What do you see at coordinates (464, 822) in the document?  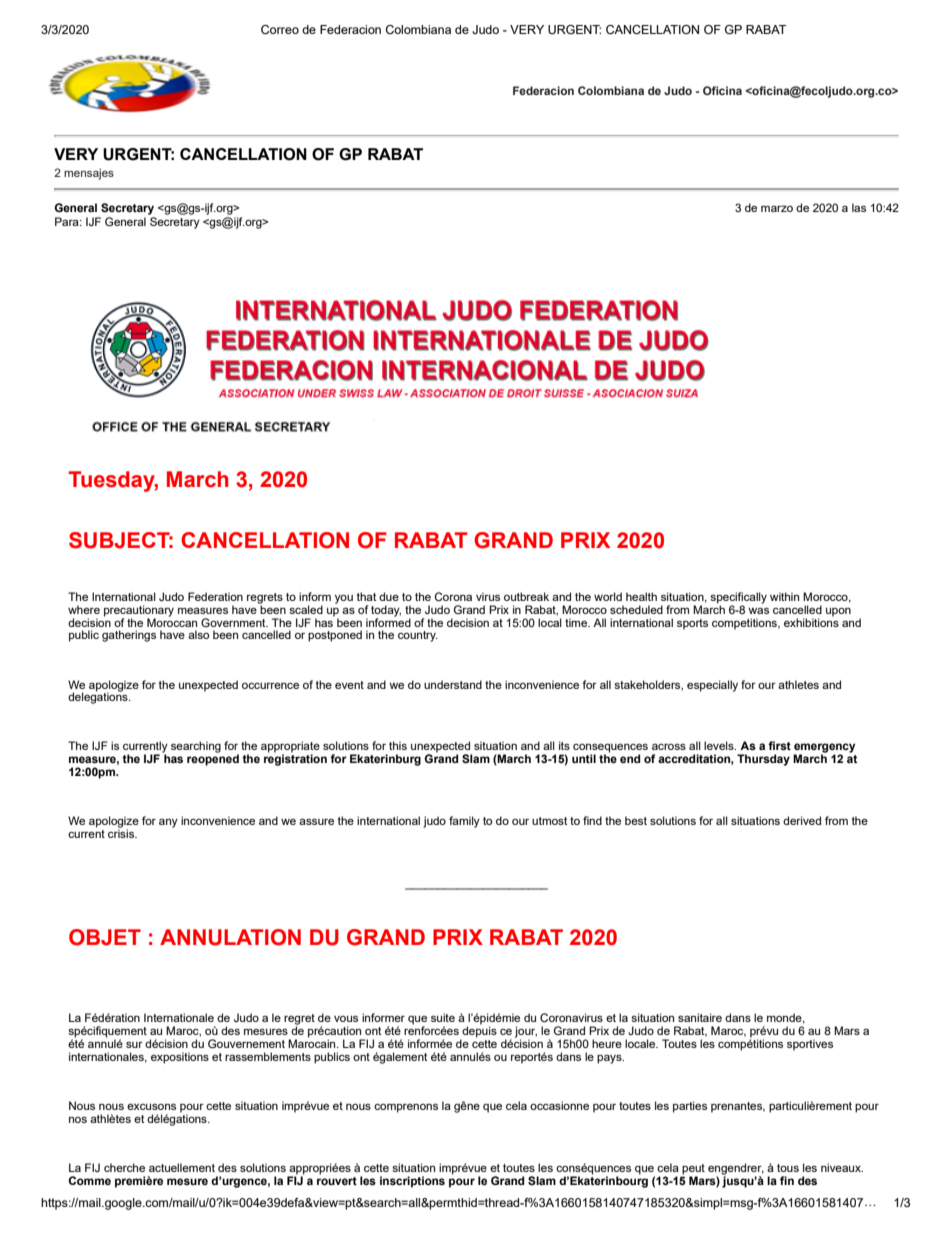 I see `family` at bounding box center [464, 822].
